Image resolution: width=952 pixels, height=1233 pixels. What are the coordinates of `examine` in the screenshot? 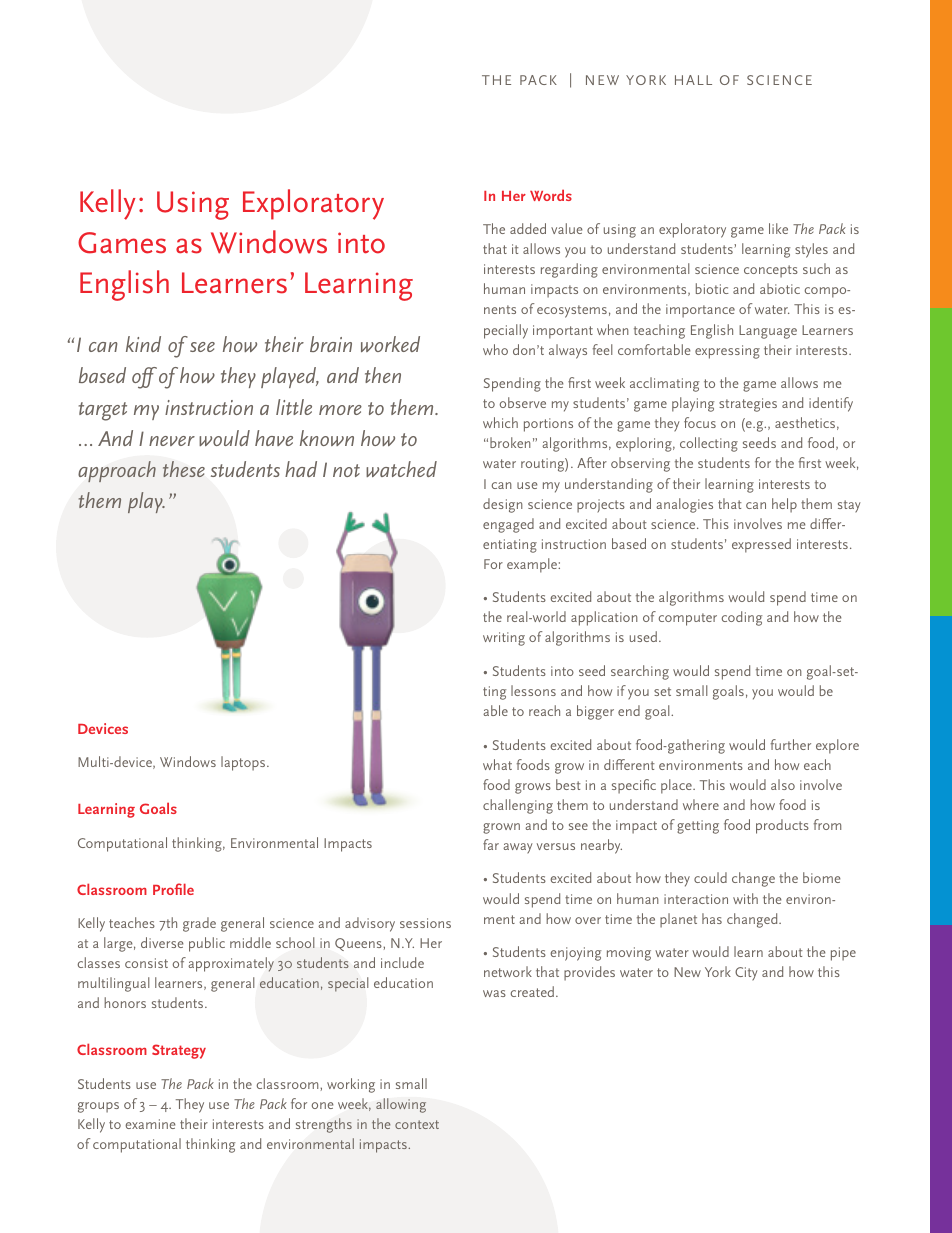 It's located at (150, 1124).
